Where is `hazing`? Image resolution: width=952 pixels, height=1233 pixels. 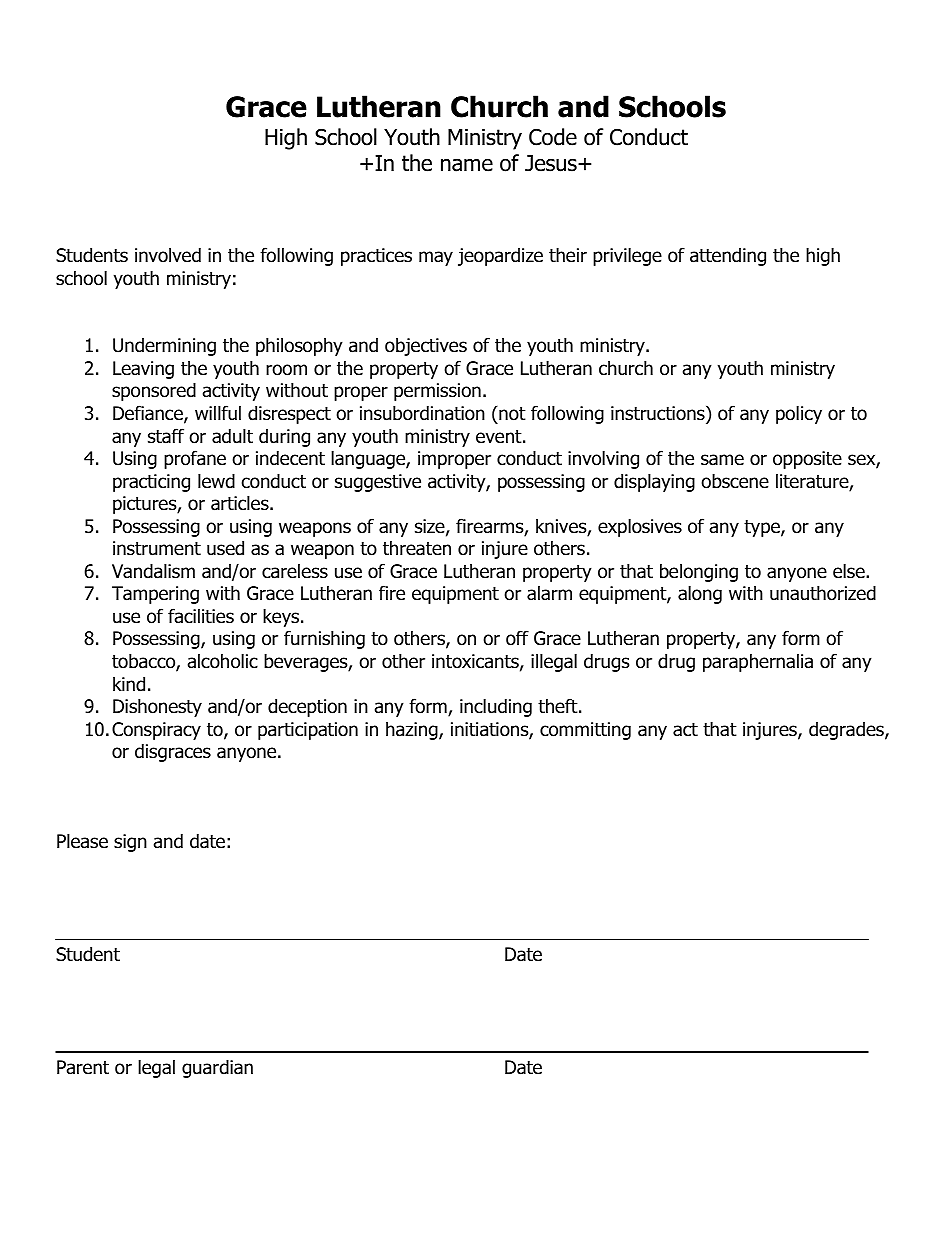 hazing is located at coordinates (413, 730).
